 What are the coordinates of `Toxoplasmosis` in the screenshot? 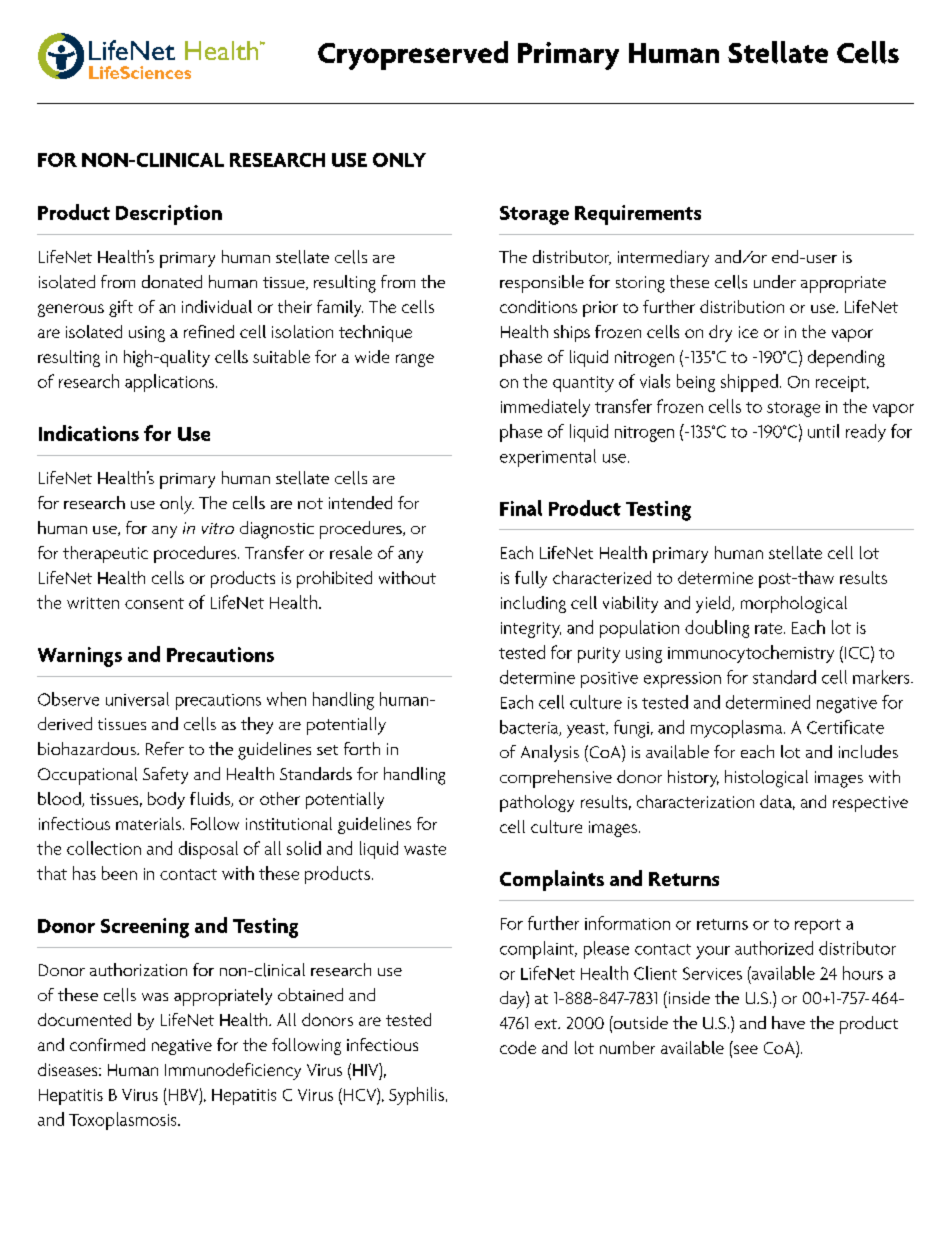 It's located at (124, 1121).
